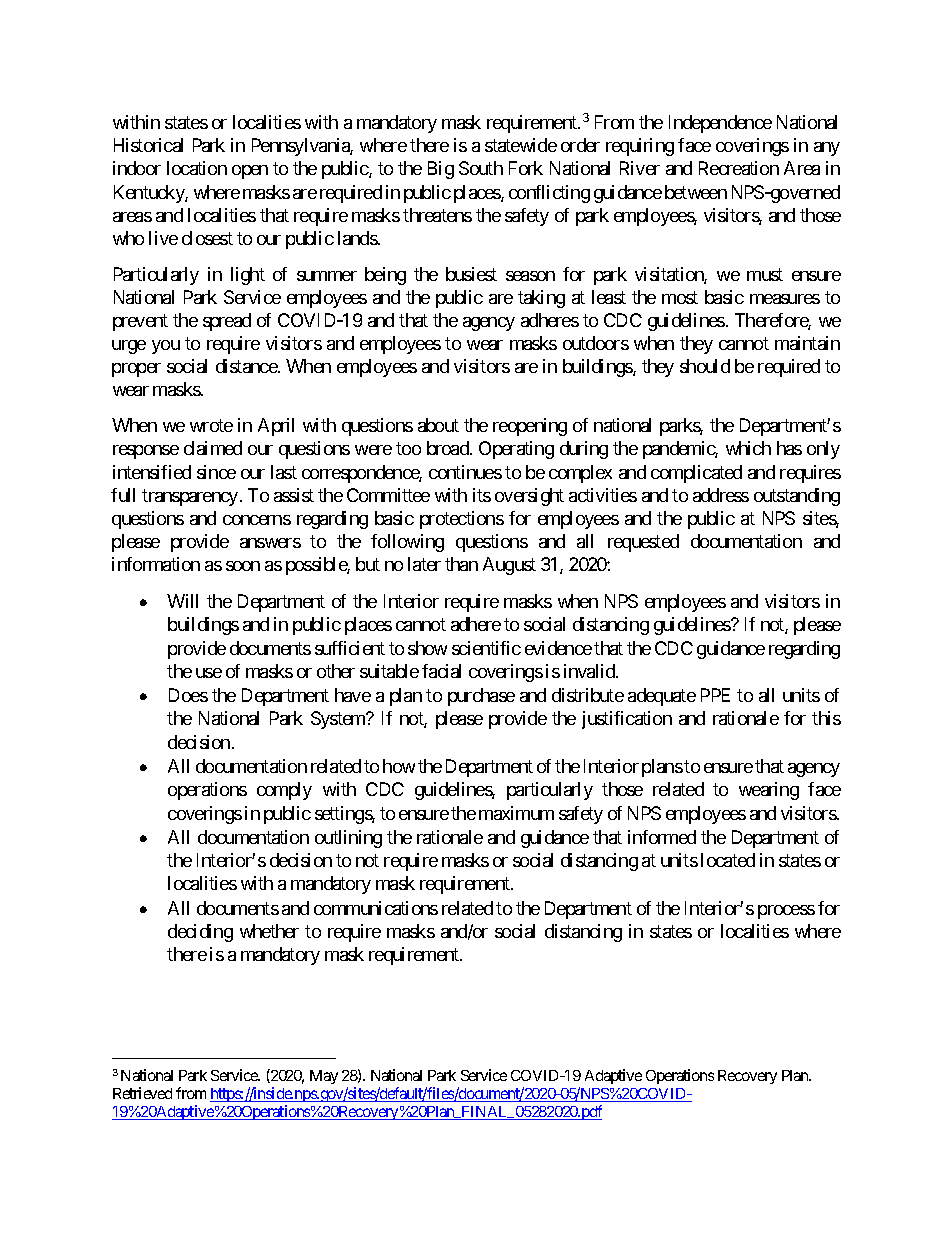 Image resolution: width=952 pixels, height=1233 pixels. Describe the element at coordinates (739, 168) in the screenshot. I see `Recreation` at that location.
